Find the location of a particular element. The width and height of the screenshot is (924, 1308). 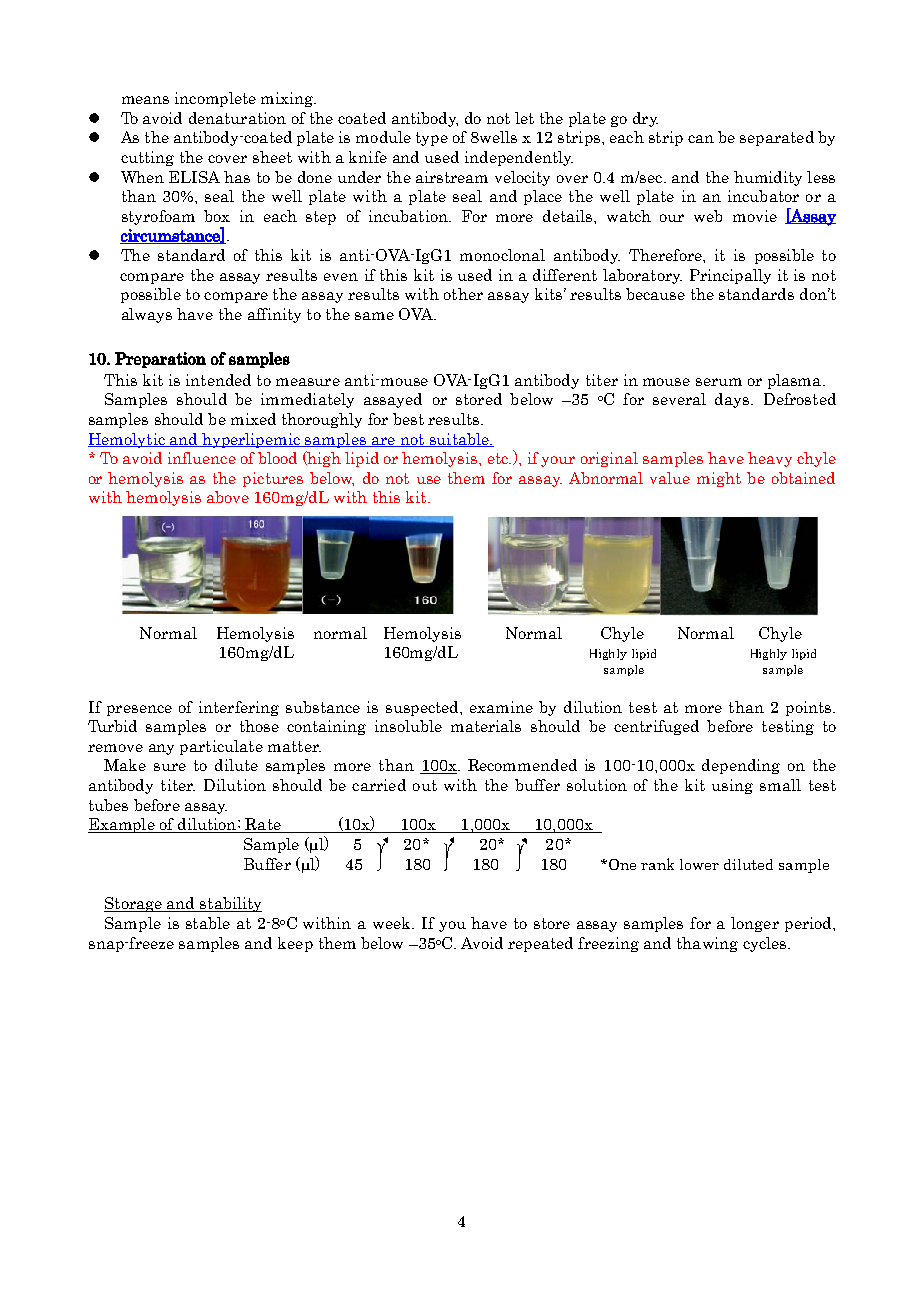

points is located at coordinates (810, 708).
